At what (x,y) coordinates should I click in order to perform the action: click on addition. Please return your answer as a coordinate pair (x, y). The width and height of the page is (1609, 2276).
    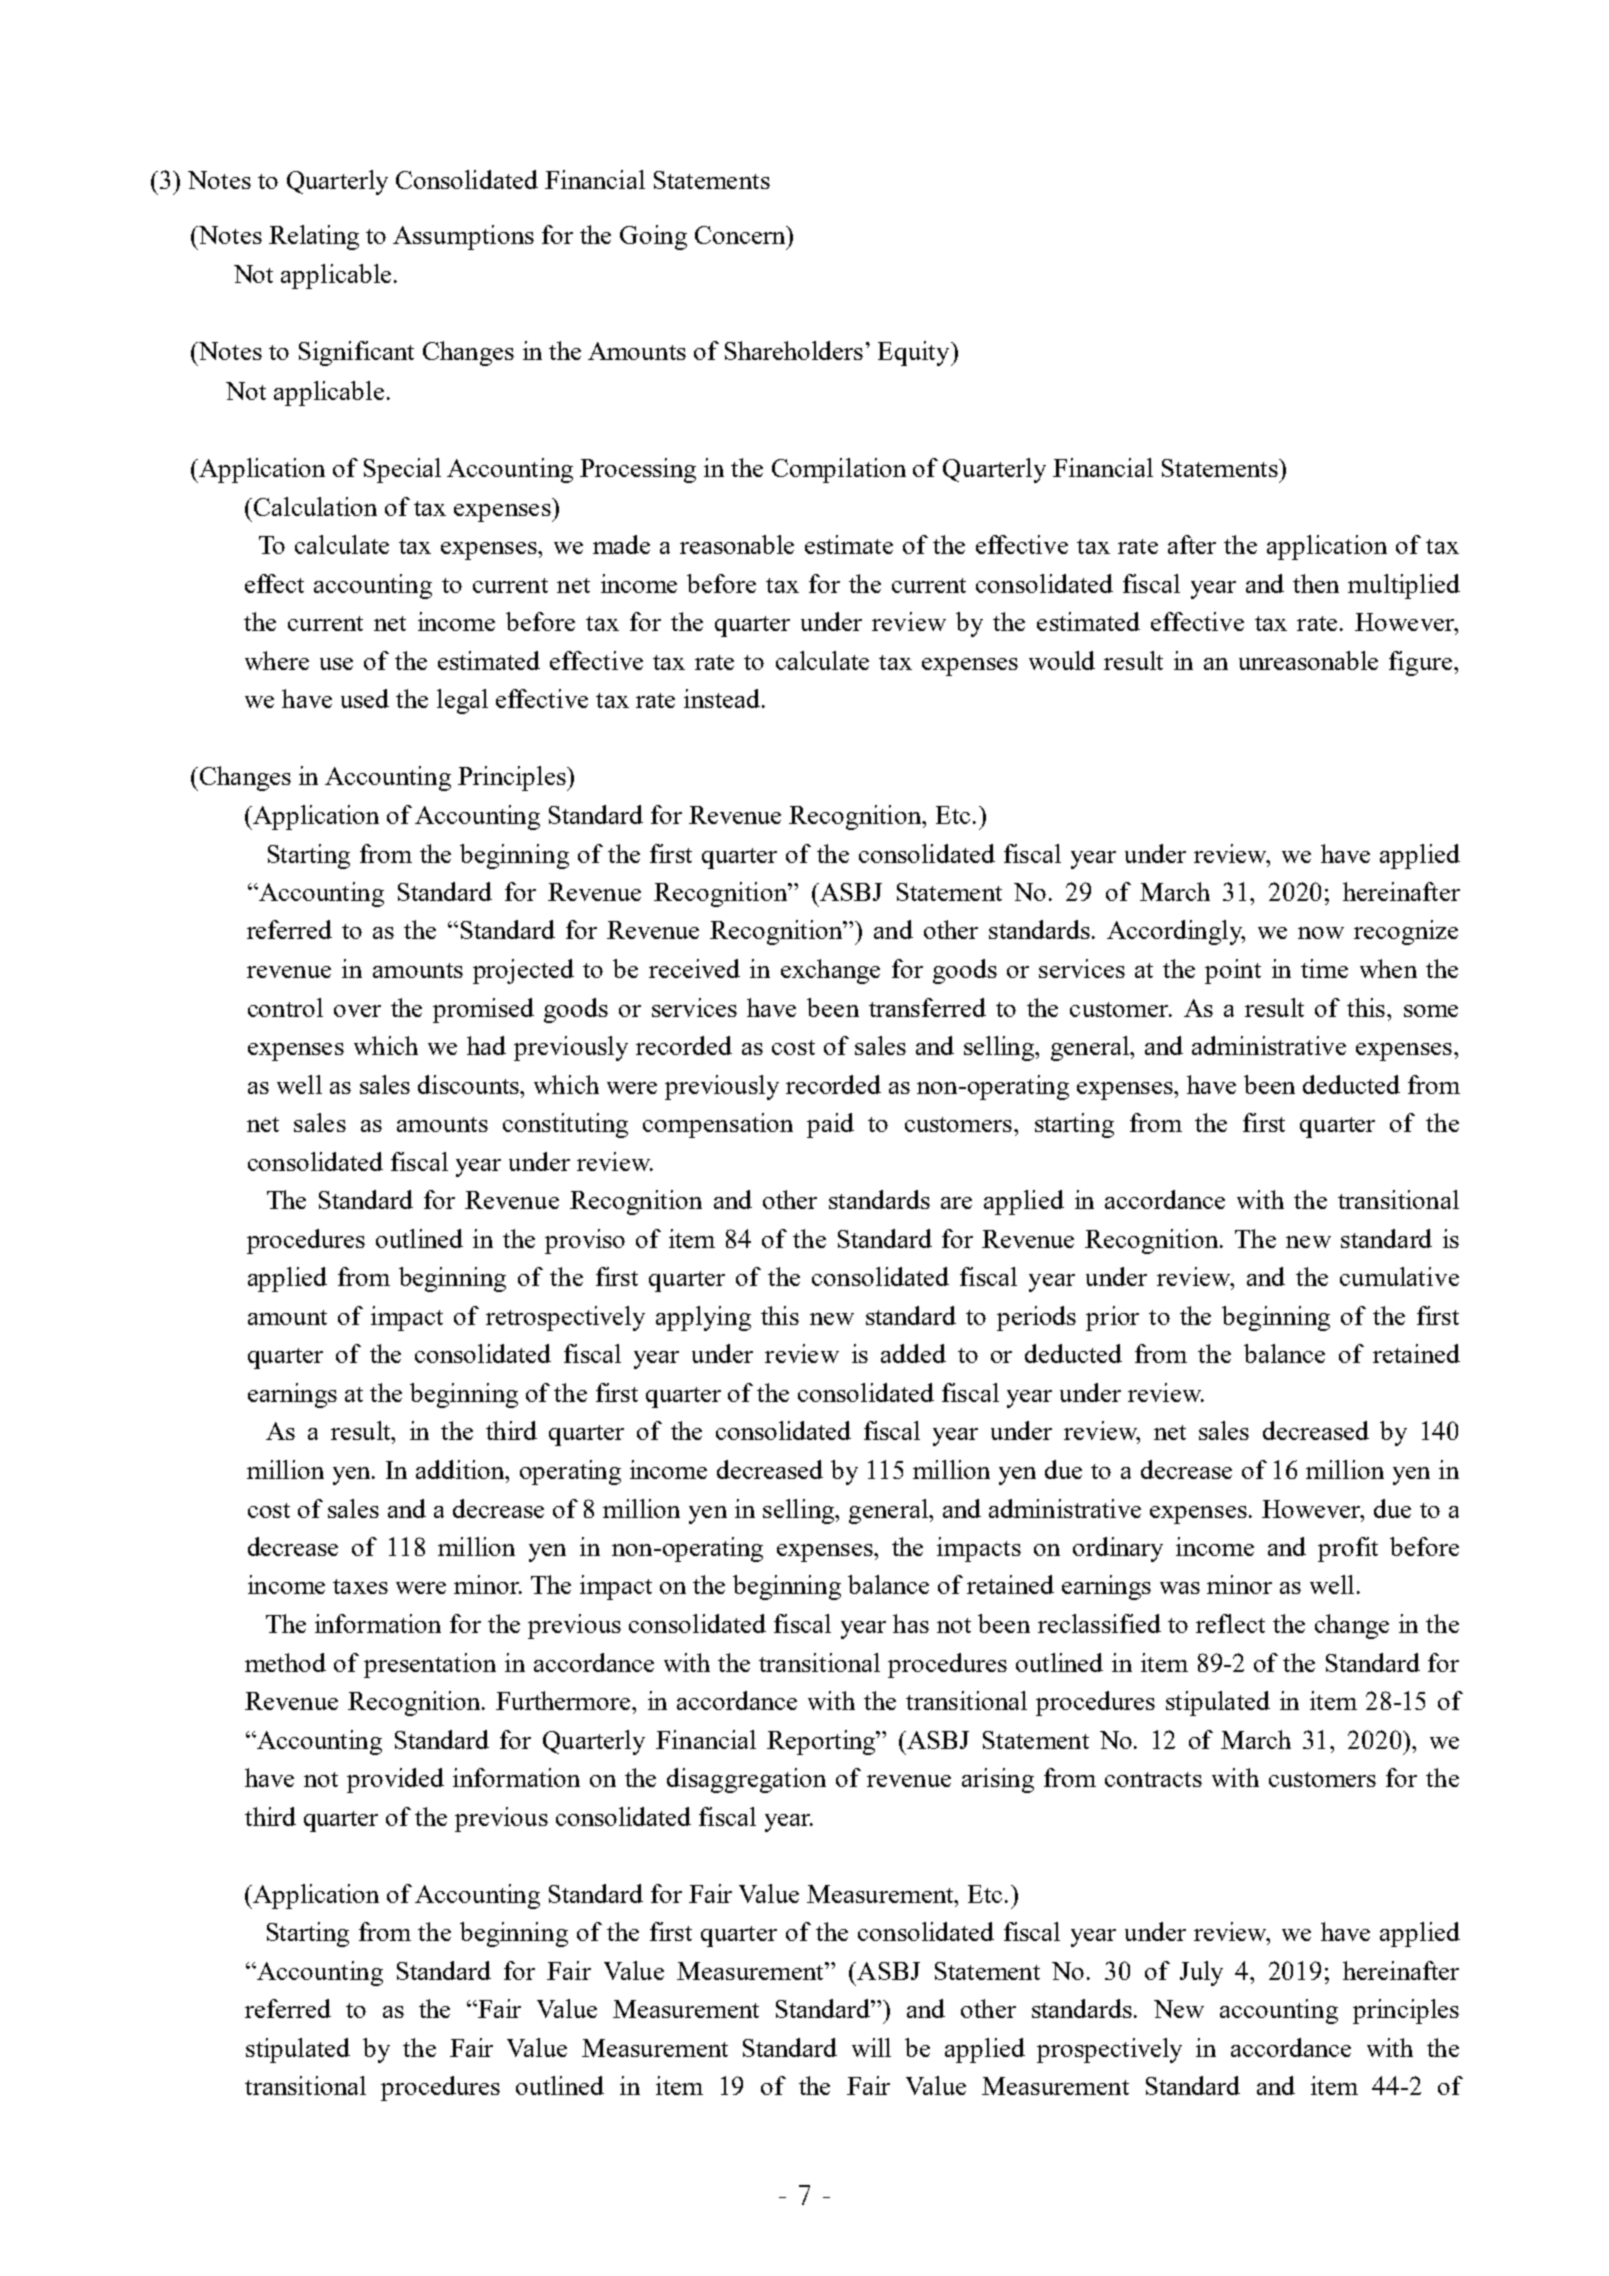
    Looking at the image, I should click on (461, 1469).
